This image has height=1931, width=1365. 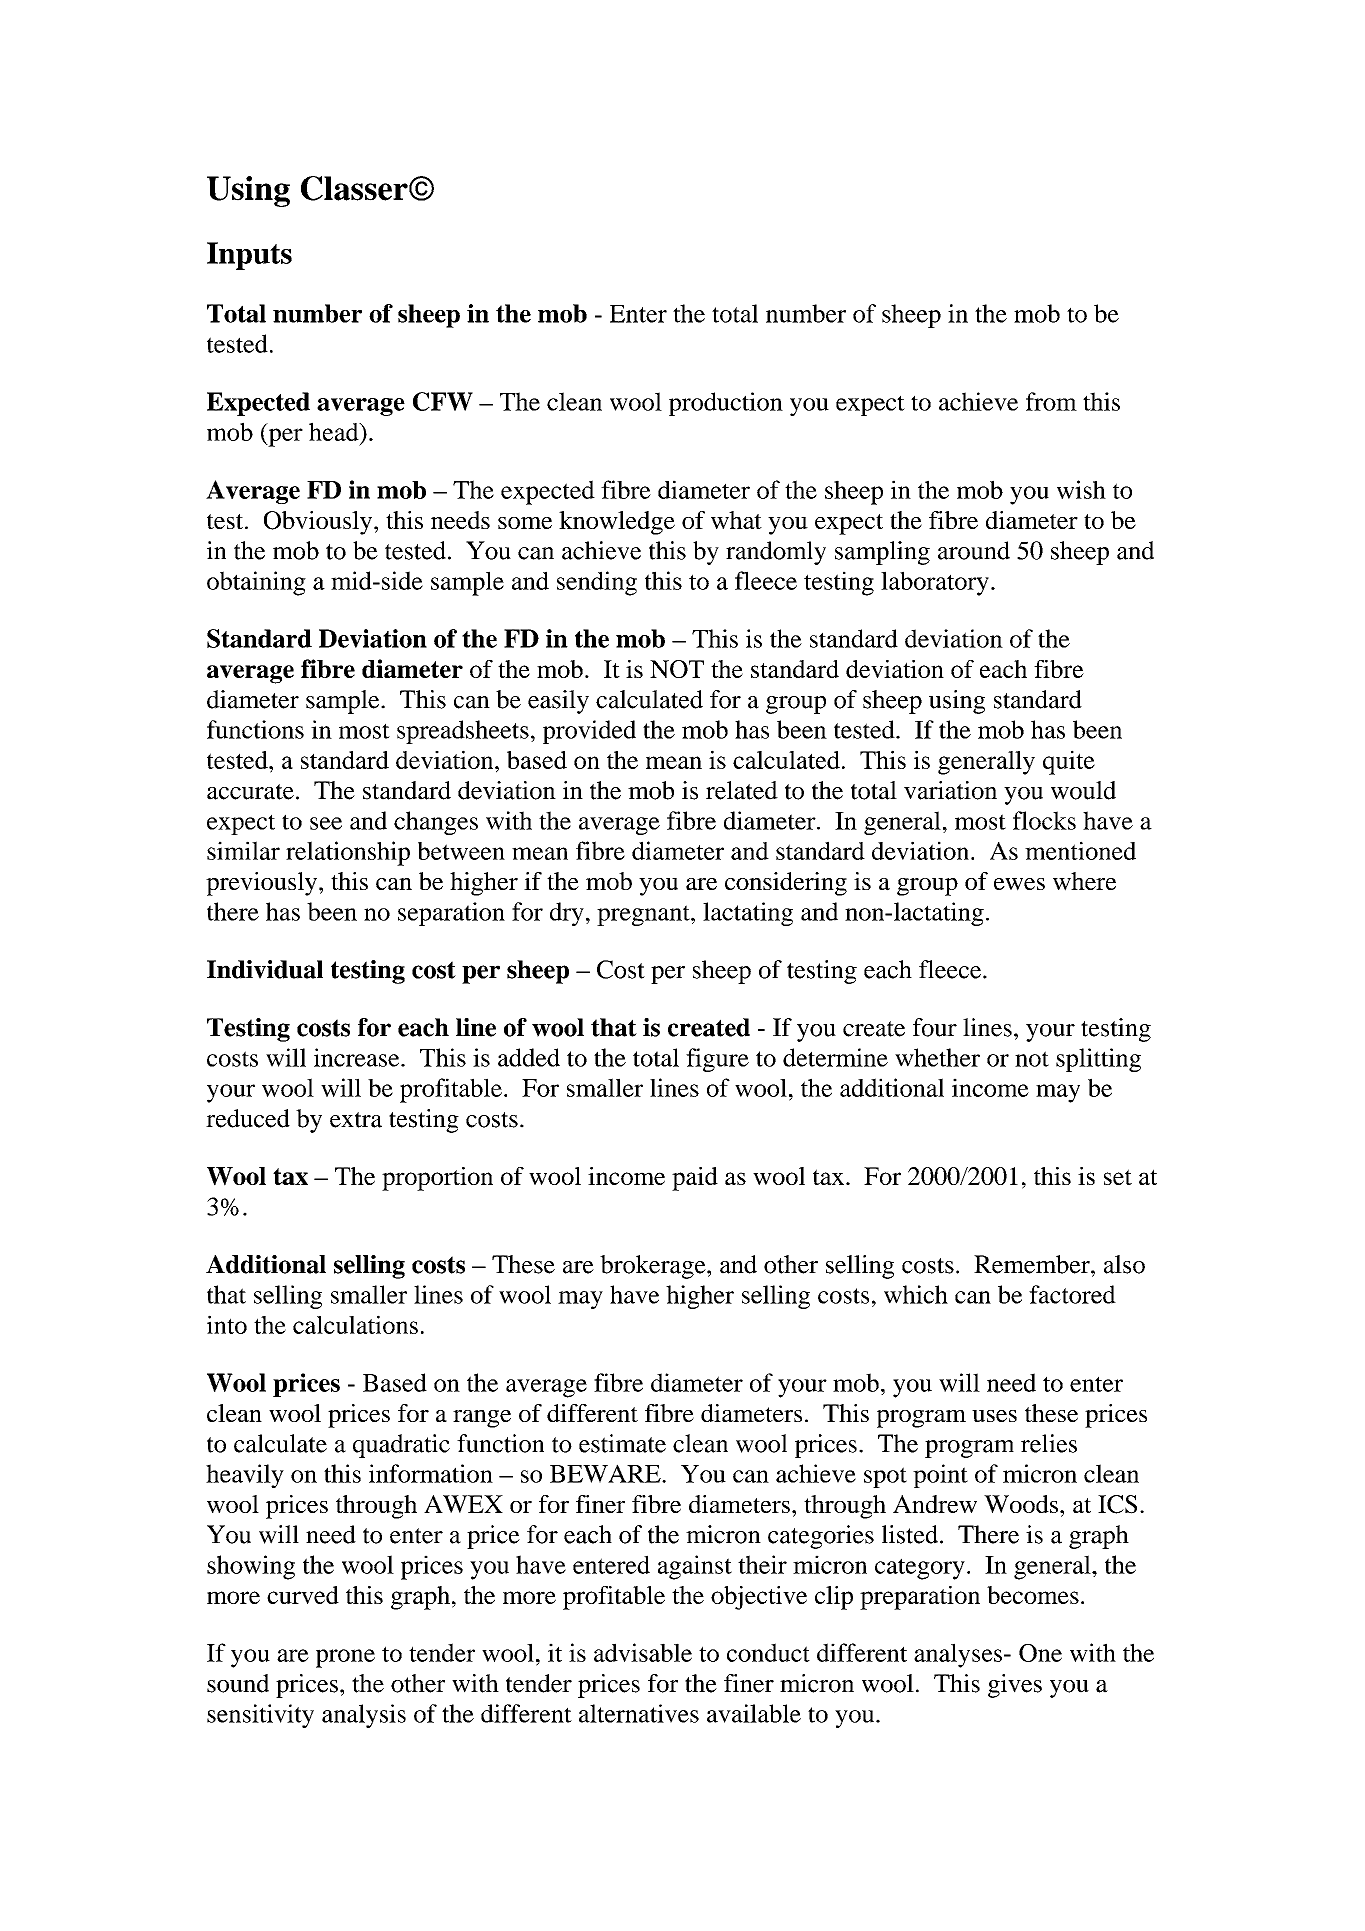 What do you see at coordinates (249, 256) in the image?
I see `Inputs` at bounding box center [249, 256].
